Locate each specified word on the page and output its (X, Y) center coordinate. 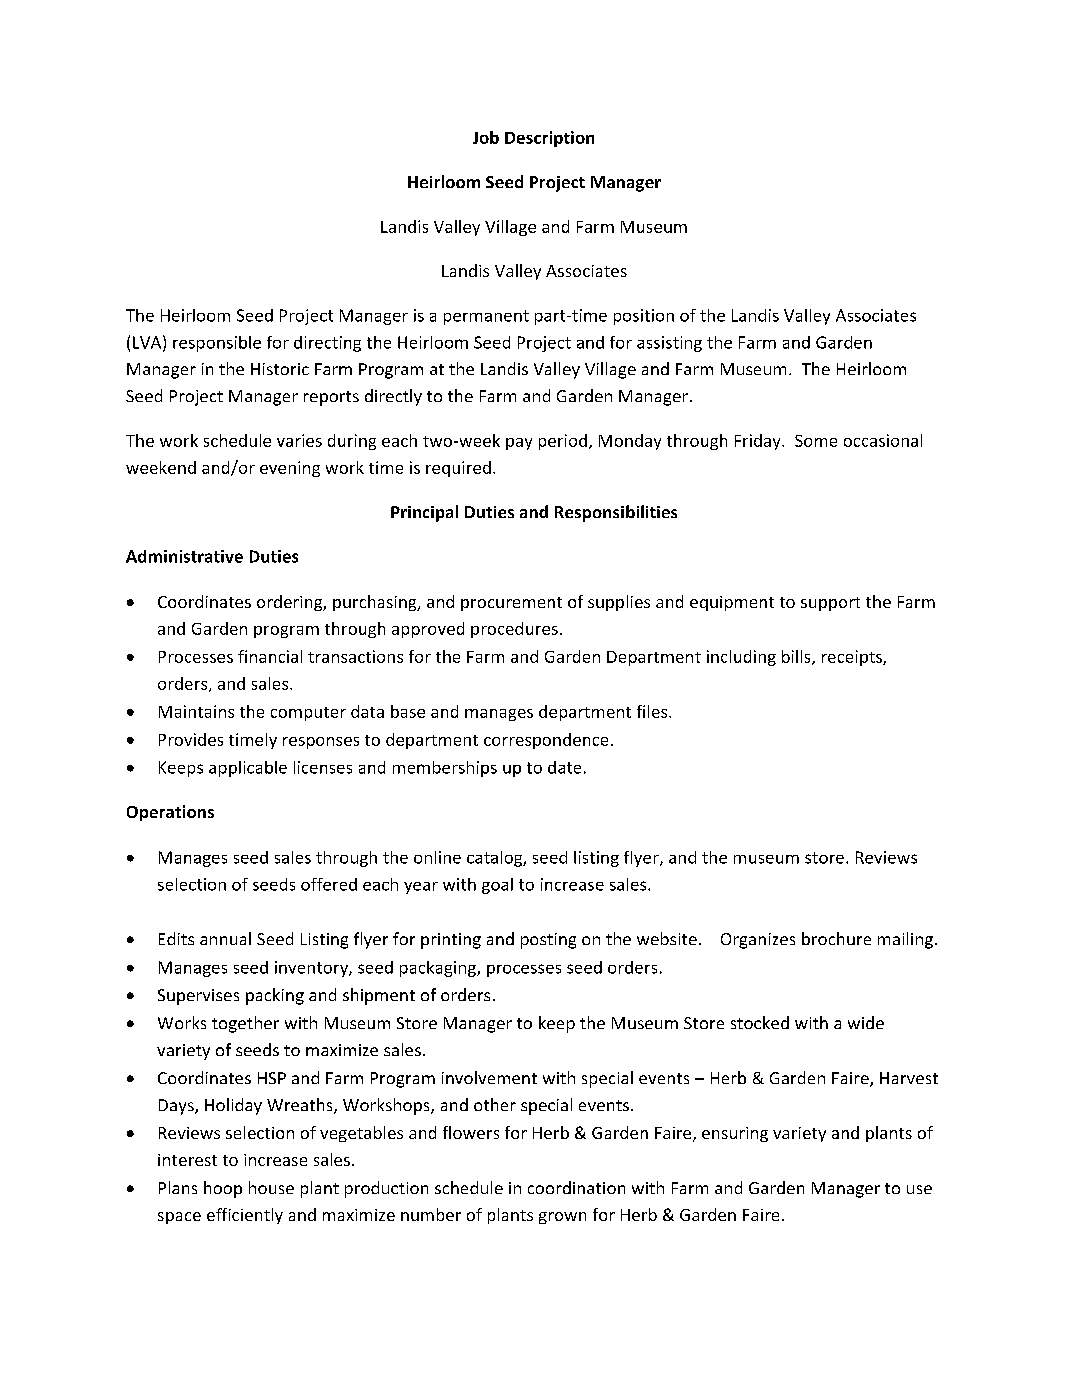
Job (486, 137)
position (644, 317)
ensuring (735, 1134)
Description (549, 139)
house (271, 1187)
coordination (576, 1187)
